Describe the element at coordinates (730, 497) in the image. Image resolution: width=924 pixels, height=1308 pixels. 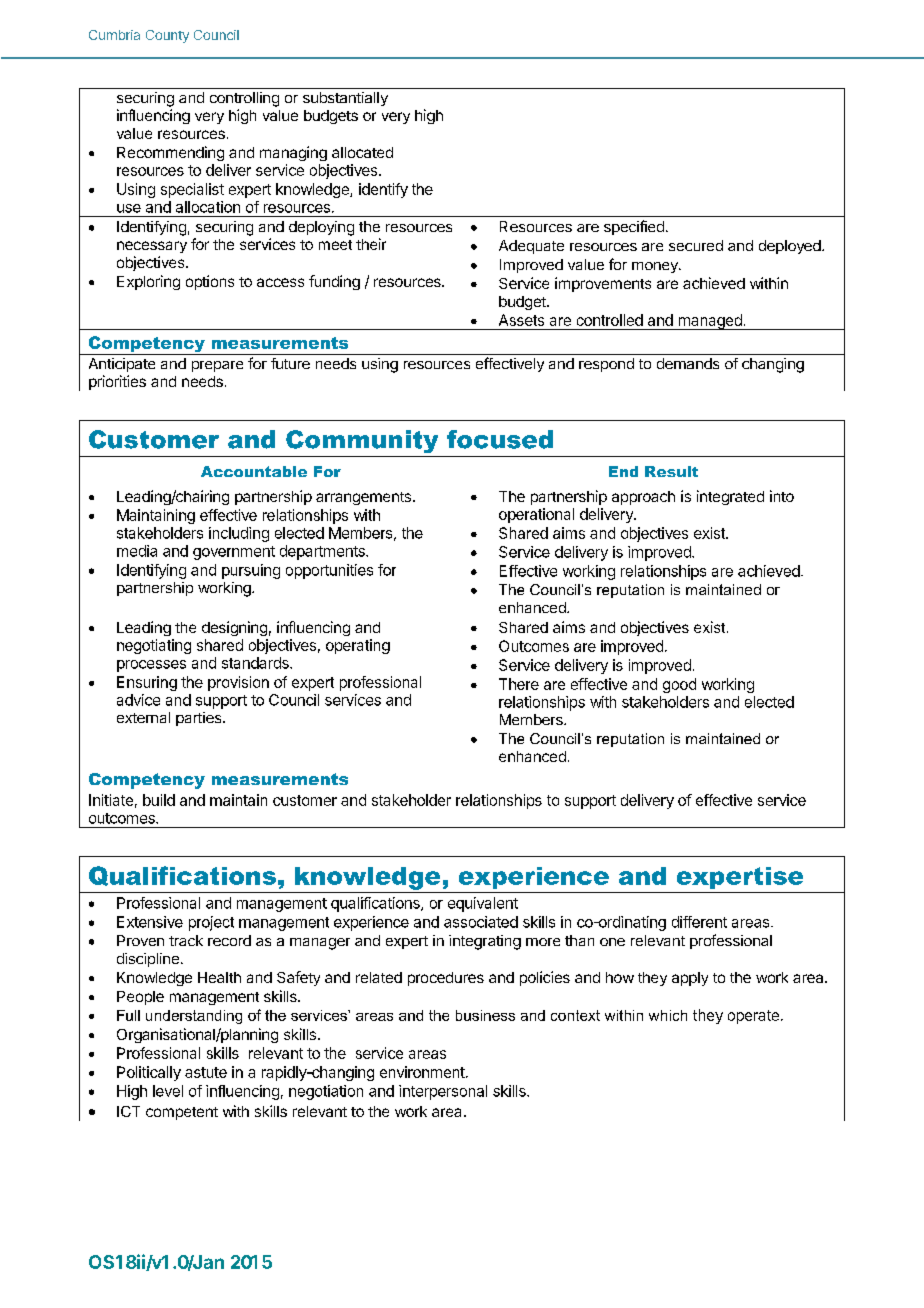
I see `integrated` at that location.
